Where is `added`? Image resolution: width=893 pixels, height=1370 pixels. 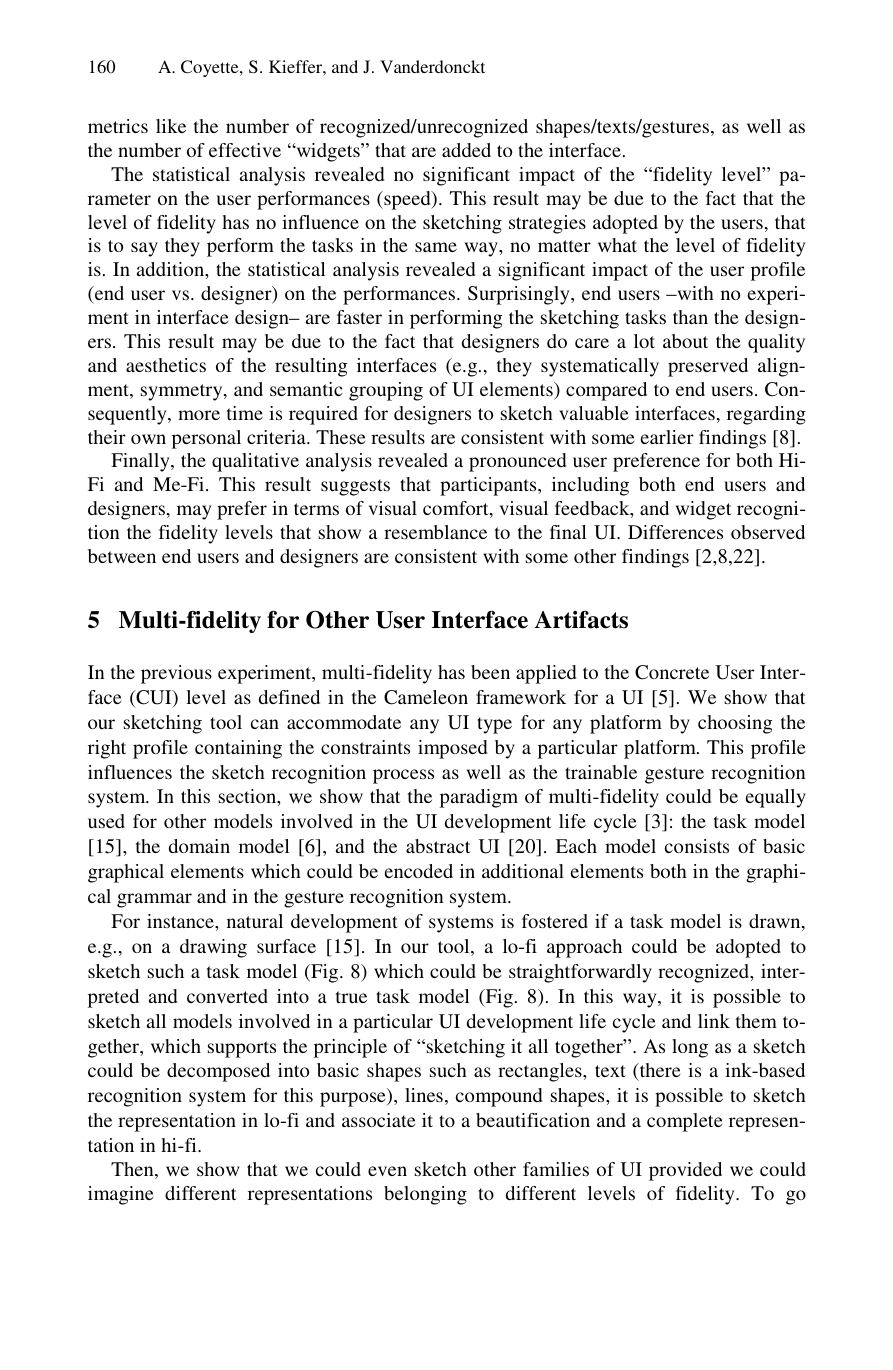 added is located at coordinates (466, 150).
